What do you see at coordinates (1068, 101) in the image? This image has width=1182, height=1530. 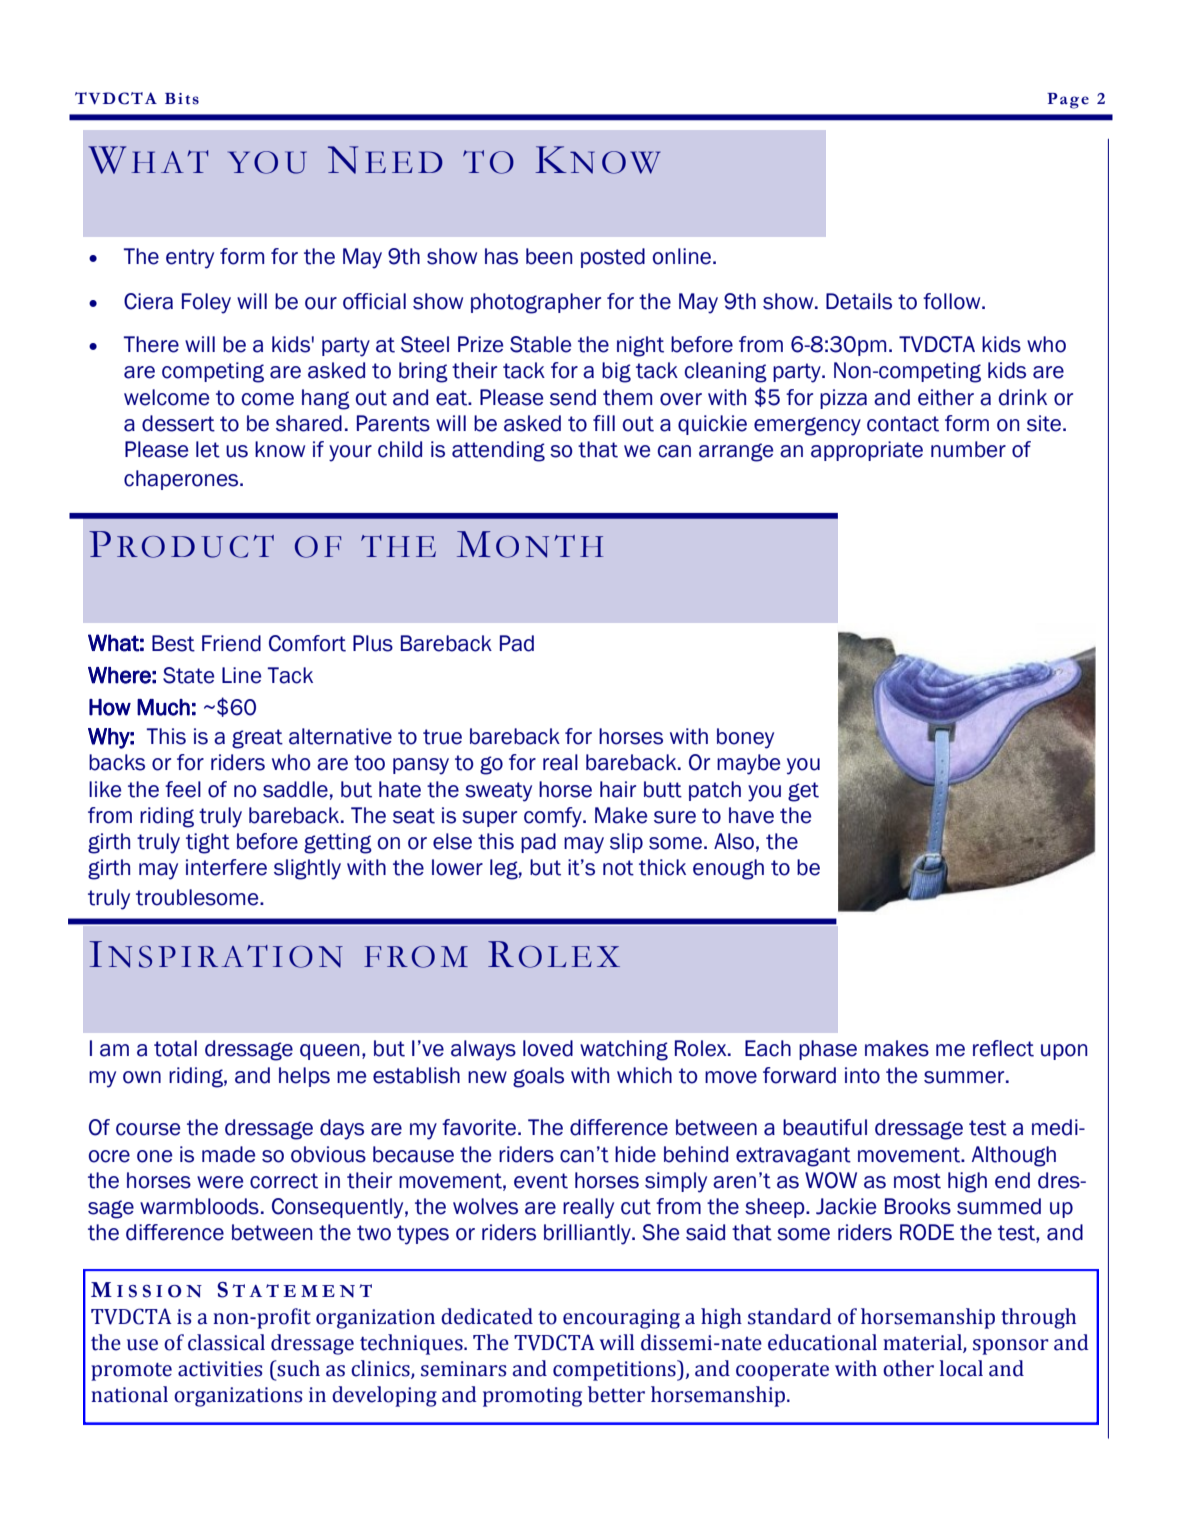 I see `Page` at bounding box center [1068, 101].
